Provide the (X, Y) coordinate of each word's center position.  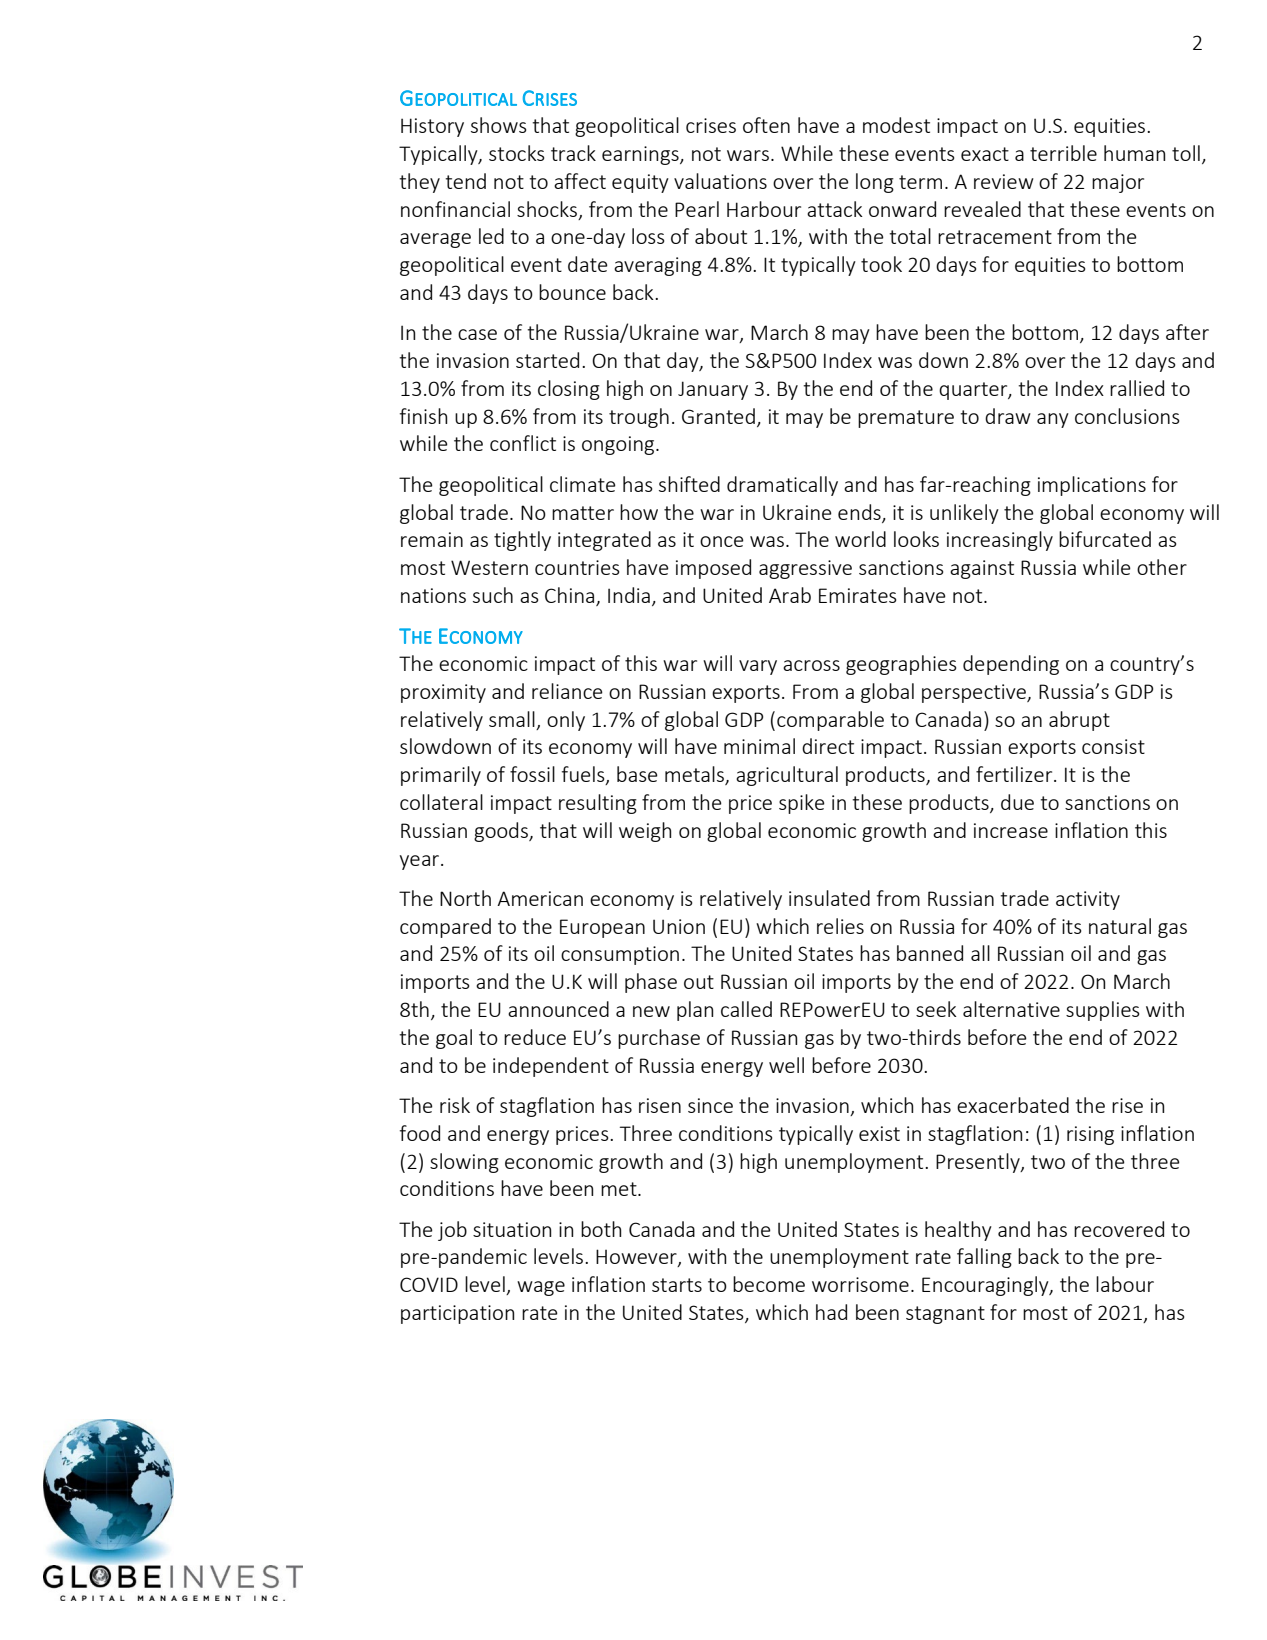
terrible (1063, 153)
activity (1088, 900)
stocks (517, 153)
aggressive (805, 569)
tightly (522, 541)
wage (541, 1288)
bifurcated (1105, 539)
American (540, 898)
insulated (829, 898)
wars (748, 155)
